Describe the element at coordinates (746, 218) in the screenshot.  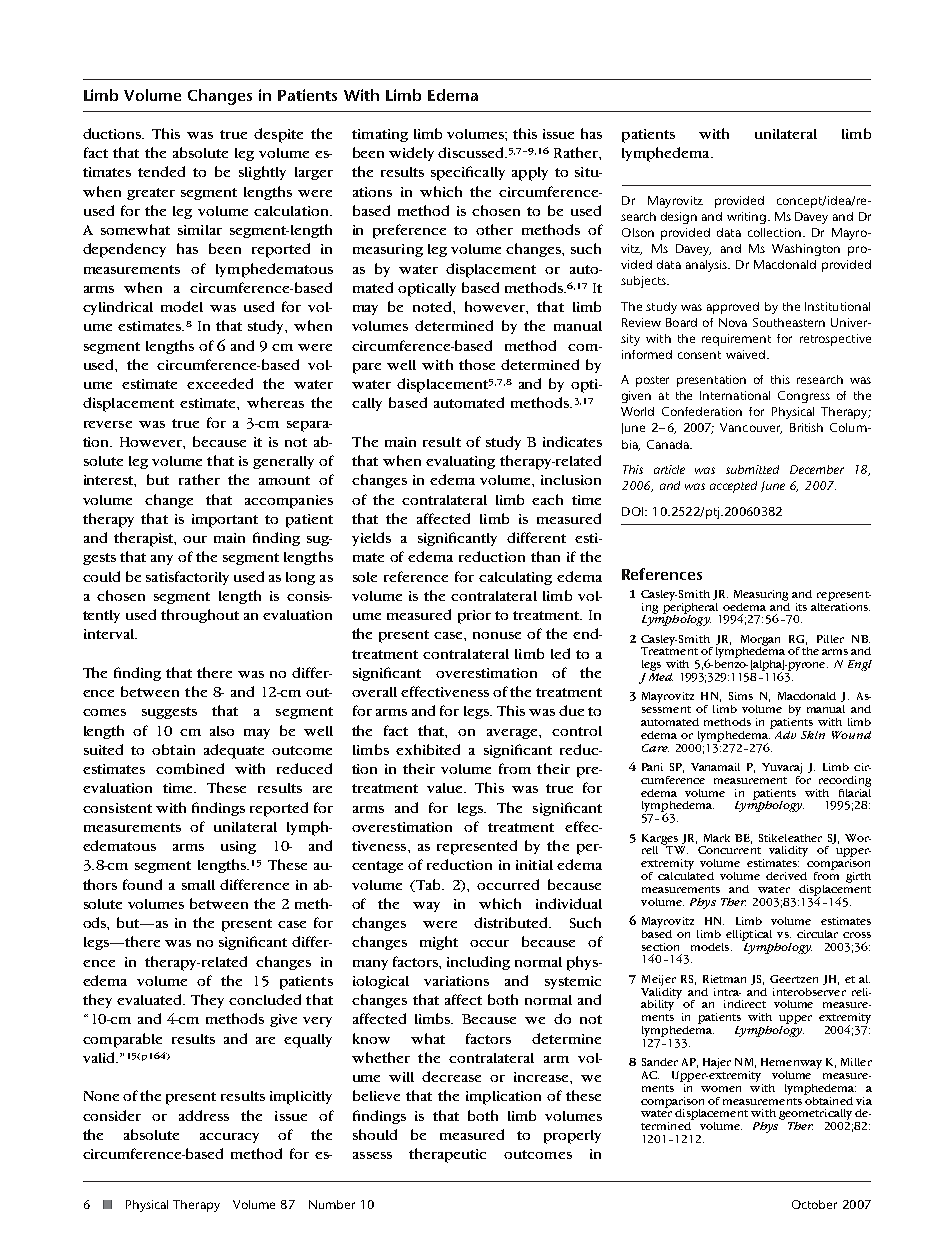
I see `writing` at that location.
